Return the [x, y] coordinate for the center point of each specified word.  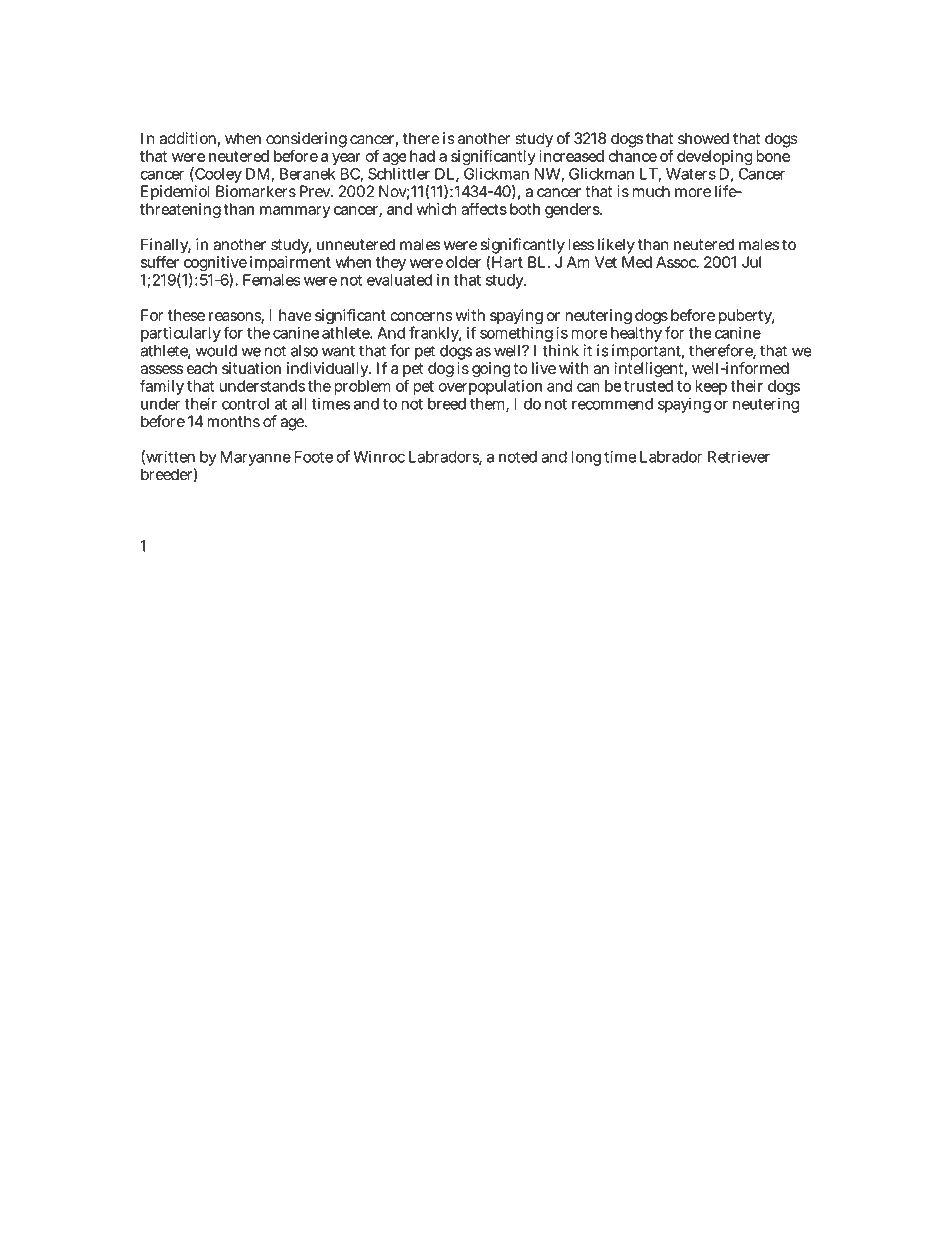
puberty [747, 316]
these [186, 315]
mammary [295, 212]
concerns [421, 316]
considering [306, 140]
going [491, 370]
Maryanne [256, 458]
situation [251, 368]
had [422, 156]
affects [484, 209]
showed [703, 138]
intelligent [651, 370]
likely [615, 247]
